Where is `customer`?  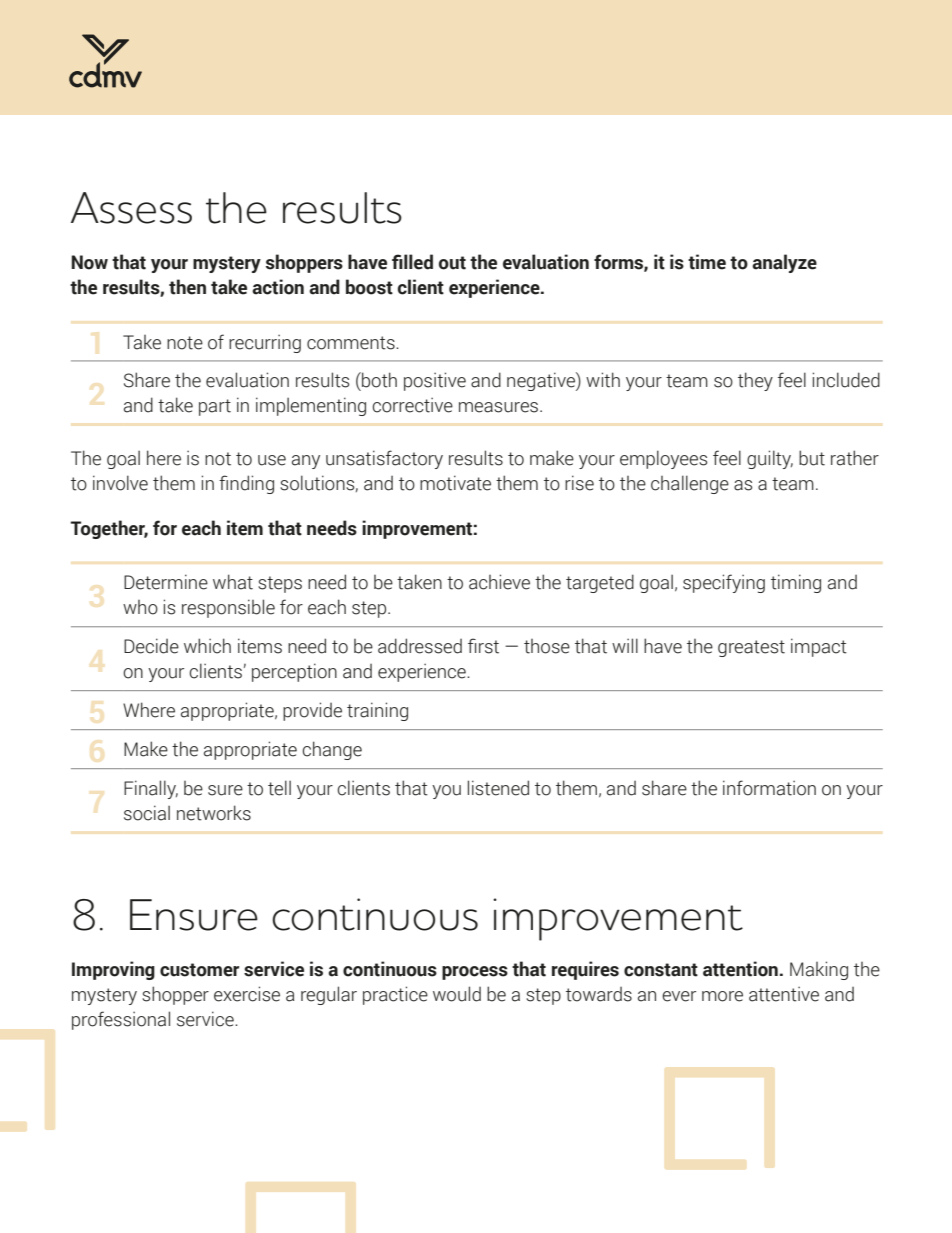 customer is located at coordinates (199, 970).
